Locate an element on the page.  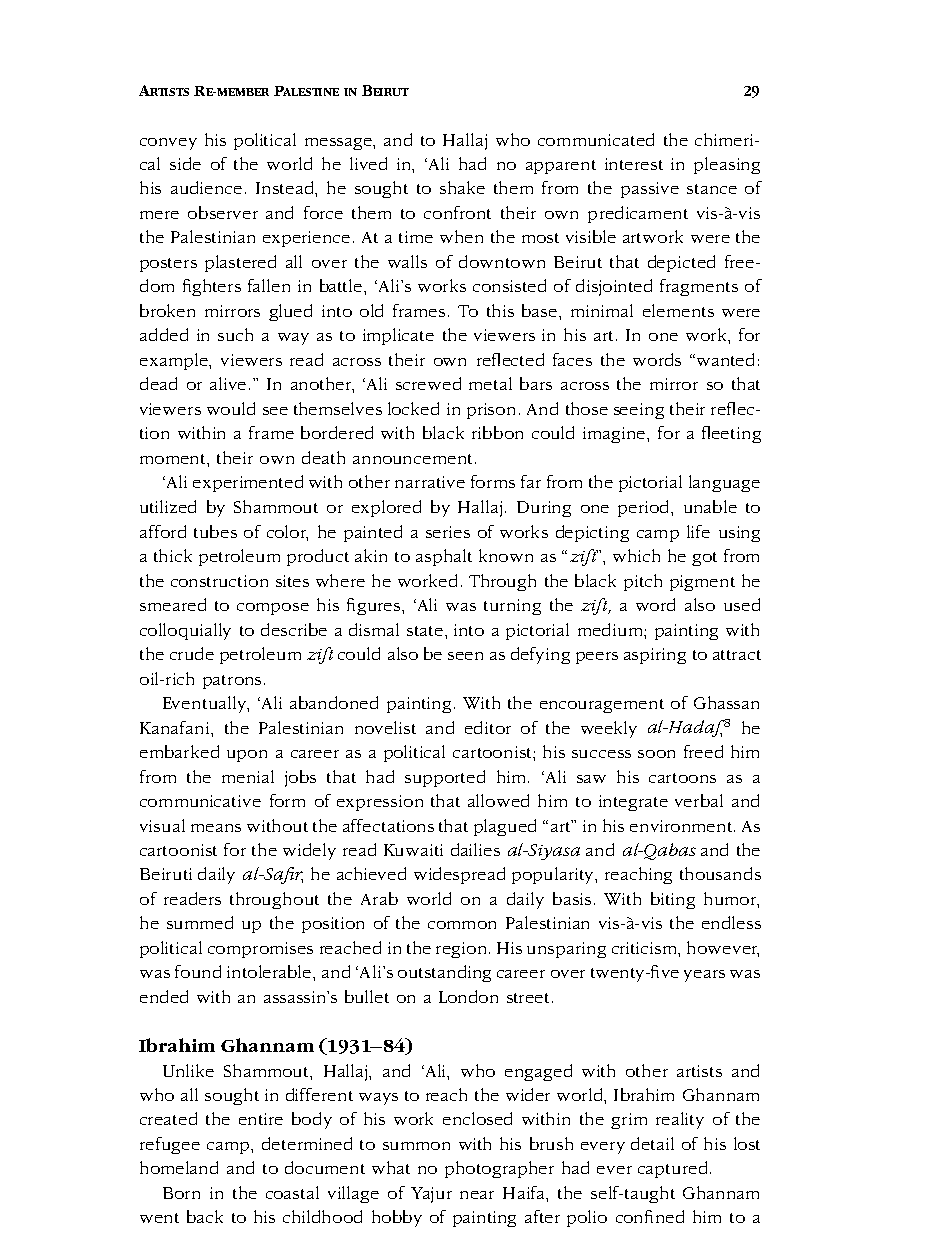
captured is located at coordinates (672, 1169).
